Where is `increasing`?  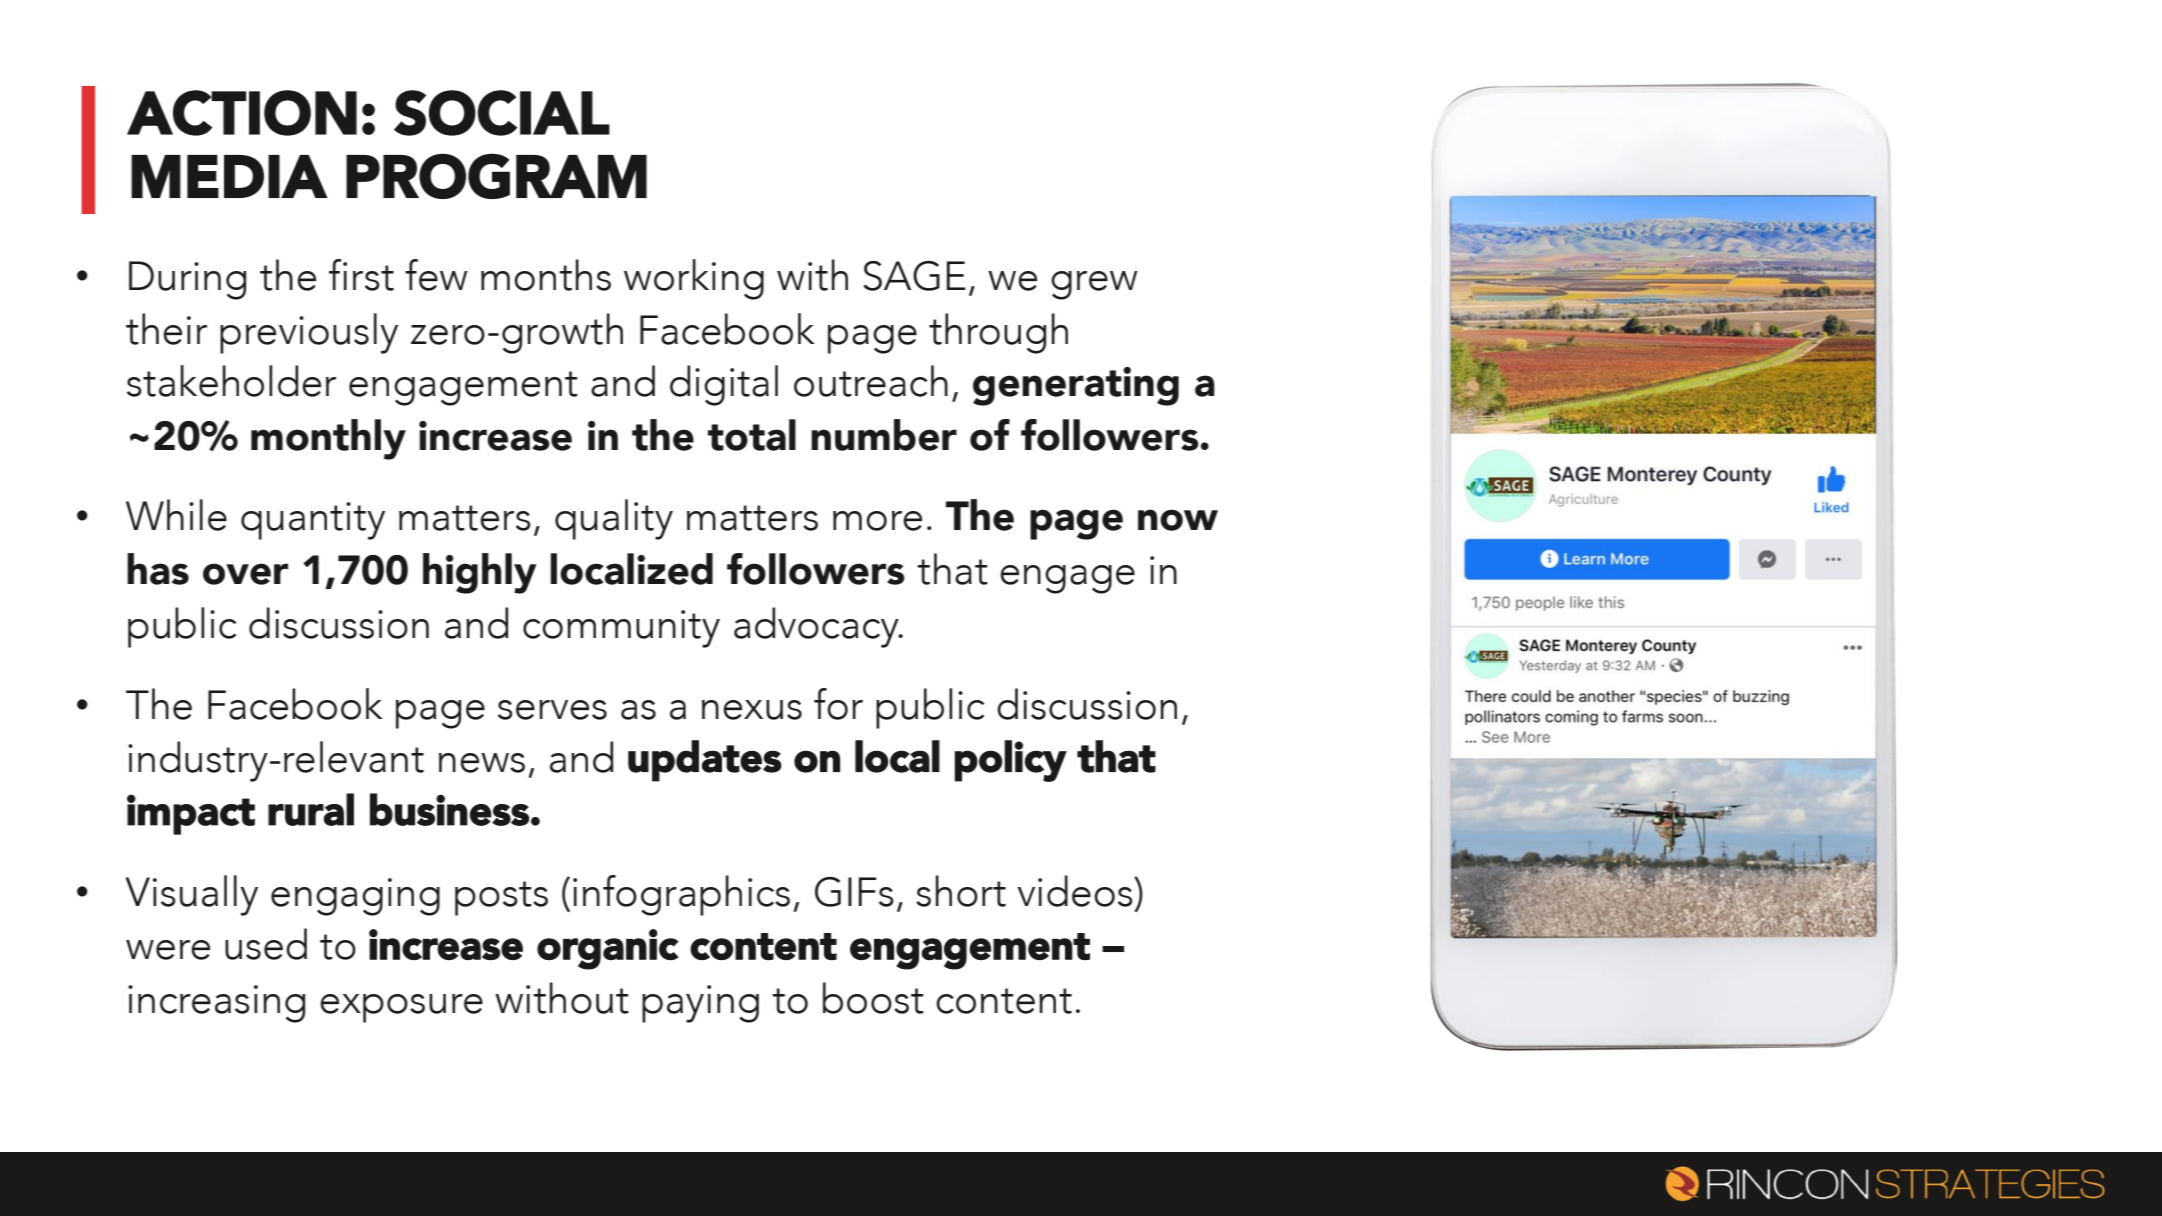 increasing is located at coordinates (216, 1004).
